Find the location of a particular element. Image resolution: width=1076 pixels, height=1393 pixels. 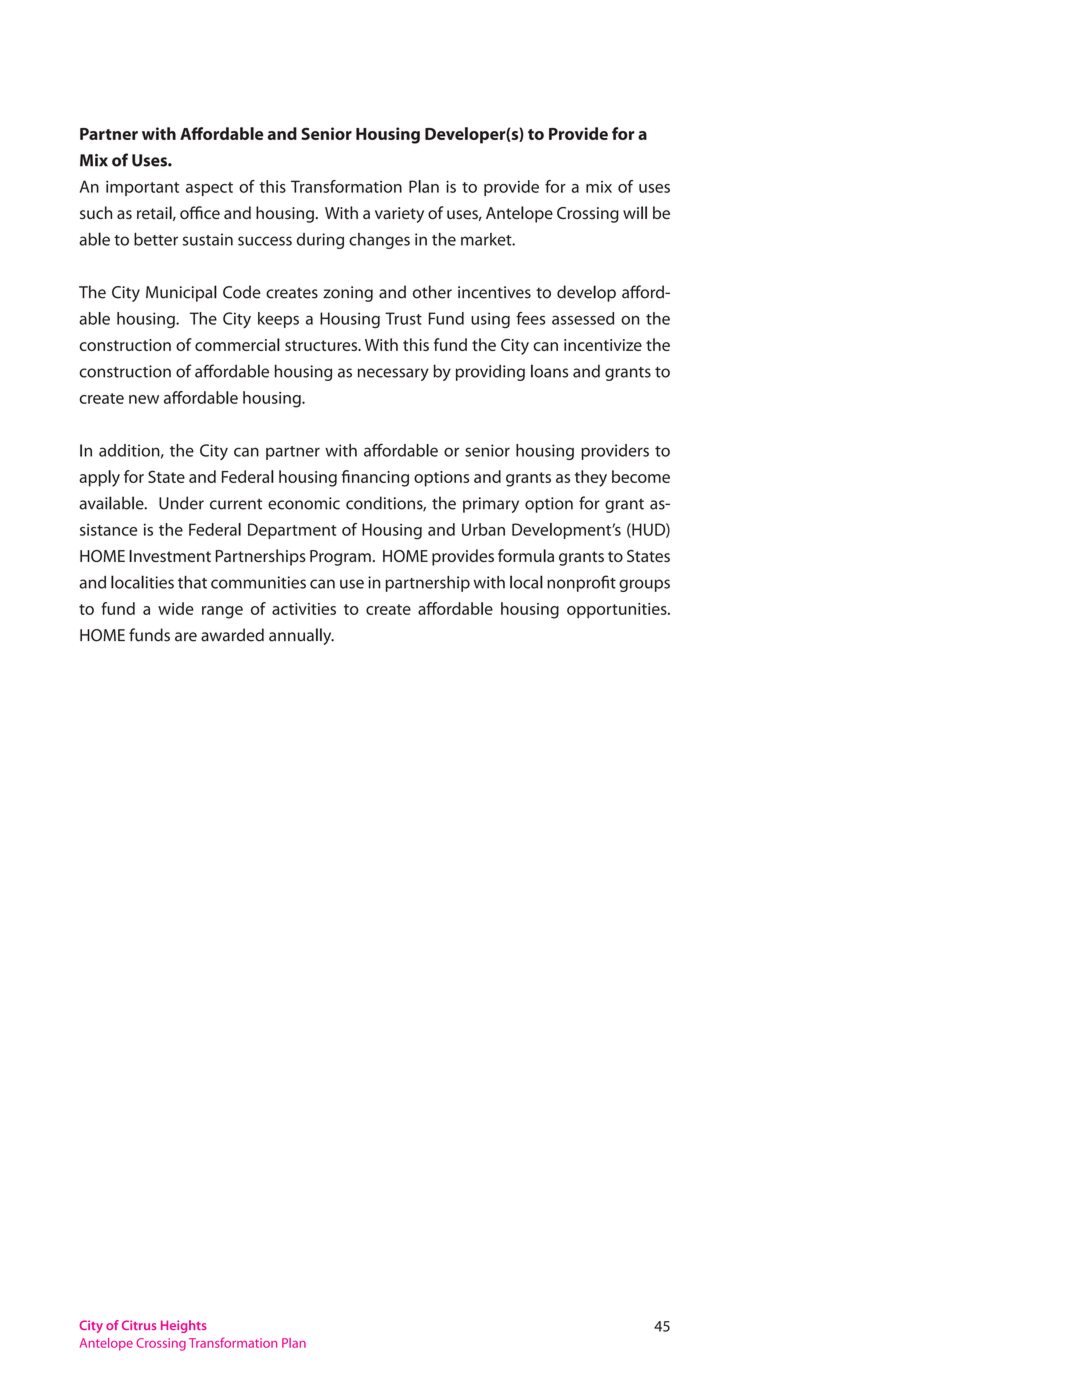

are is located at coordinates (186, 637).
